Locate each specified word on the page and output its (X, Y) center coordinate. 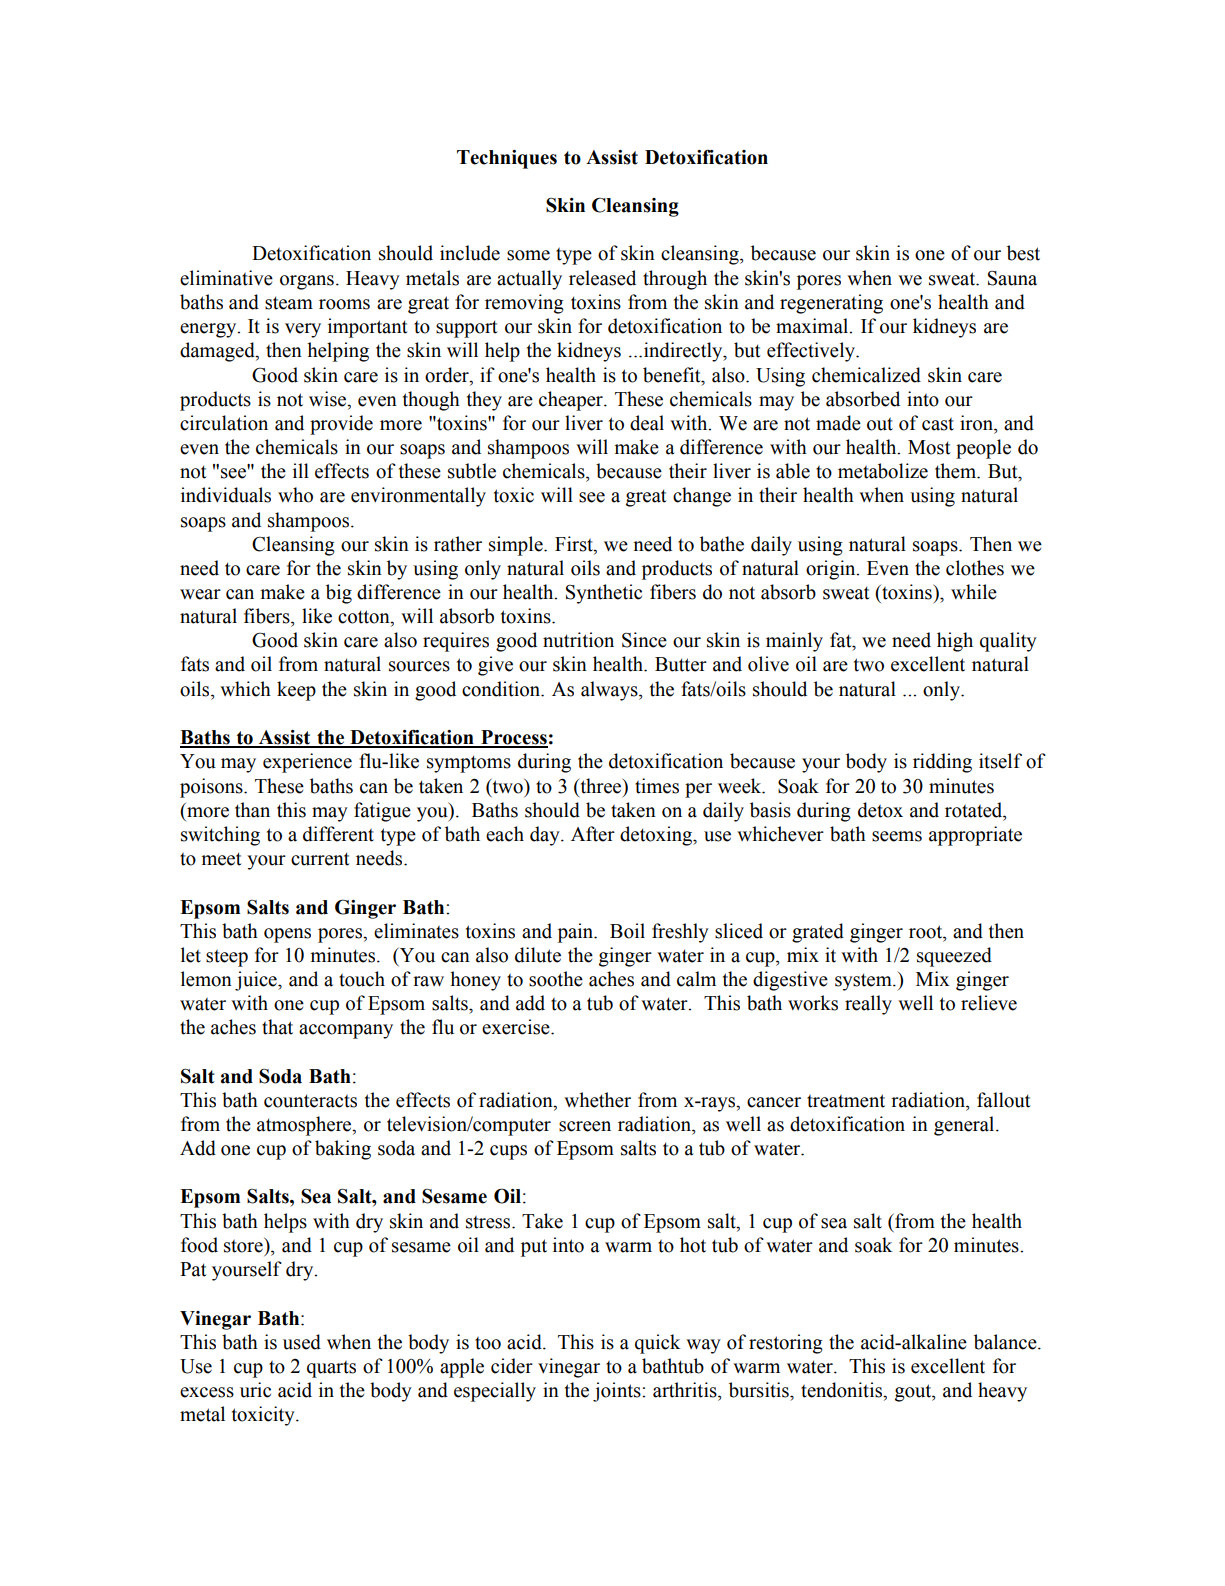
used (302, 1342)
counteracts (310, 1101)
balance (1006, 1342)
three (601, 786)
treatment (846, 1101)
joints (618, 1392)
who (295, 495)
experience (307, 763)
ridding (942, 763)
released (602, 278)
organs (307, 282)
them (957, 471)
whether (597, 1100)
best (1023, 253)
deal (647, 423)
